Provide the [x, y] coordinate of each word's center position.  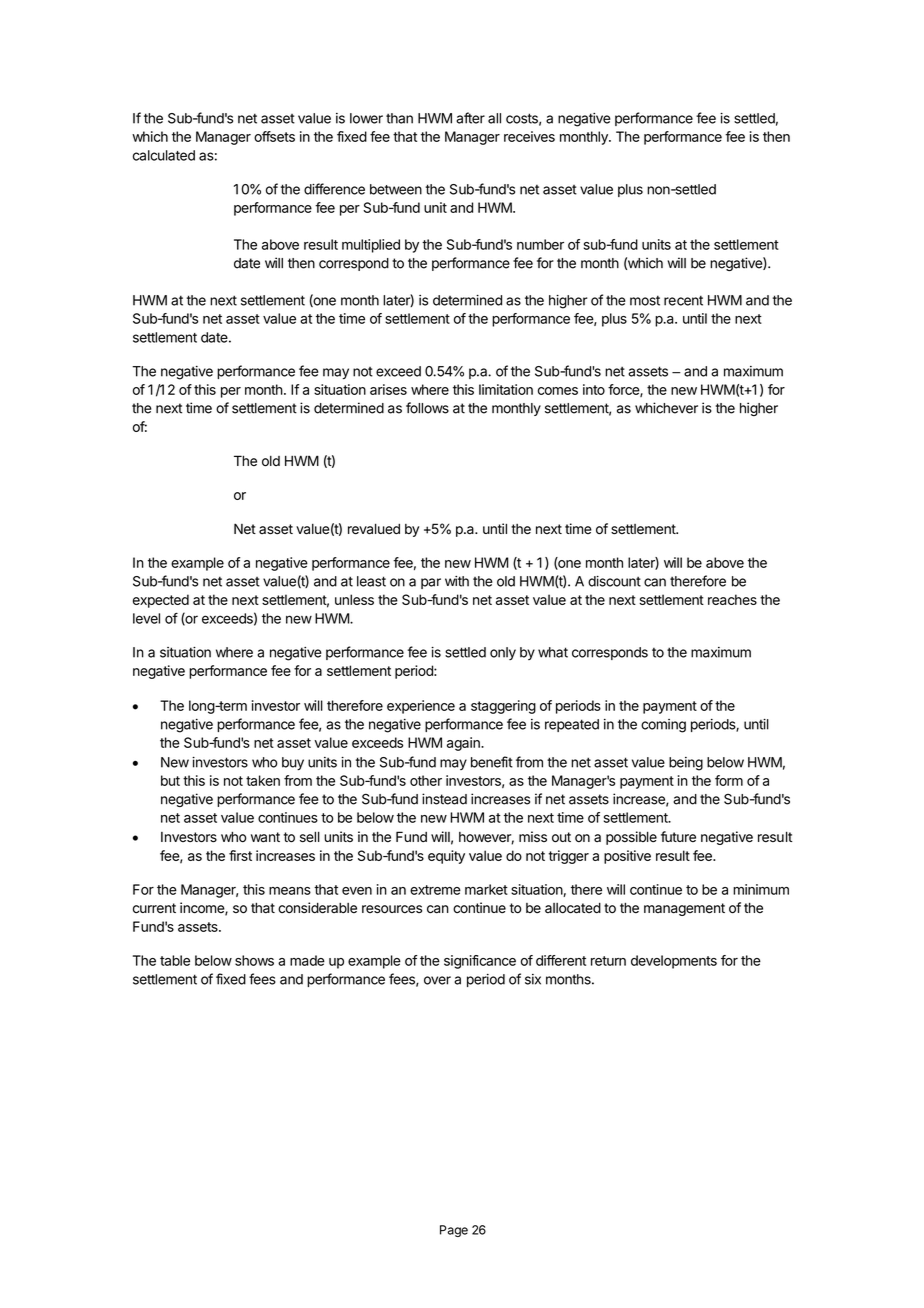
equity [446, 857]
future [678, 836]
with [457, 581]
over [437, 980]
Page [454, 1231]
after [470, 118]
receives [529, 136]
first [240, 855]
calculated [164, 155]
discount [614, 581]
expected [161, 601]
